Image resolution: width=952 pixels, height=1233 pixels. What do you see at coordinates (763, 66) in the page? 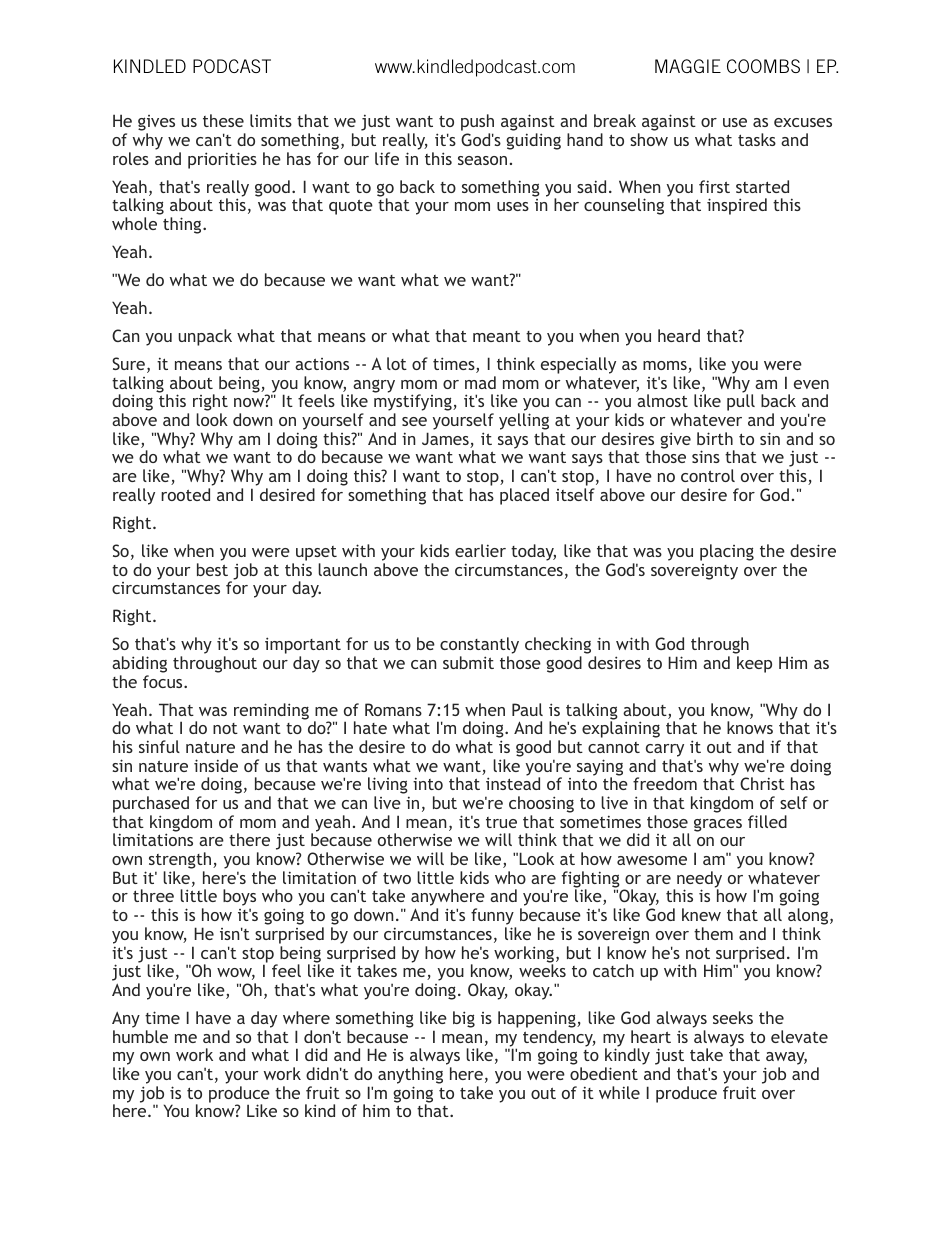
I see `COOMBS` at bounding box center [763, 66].
